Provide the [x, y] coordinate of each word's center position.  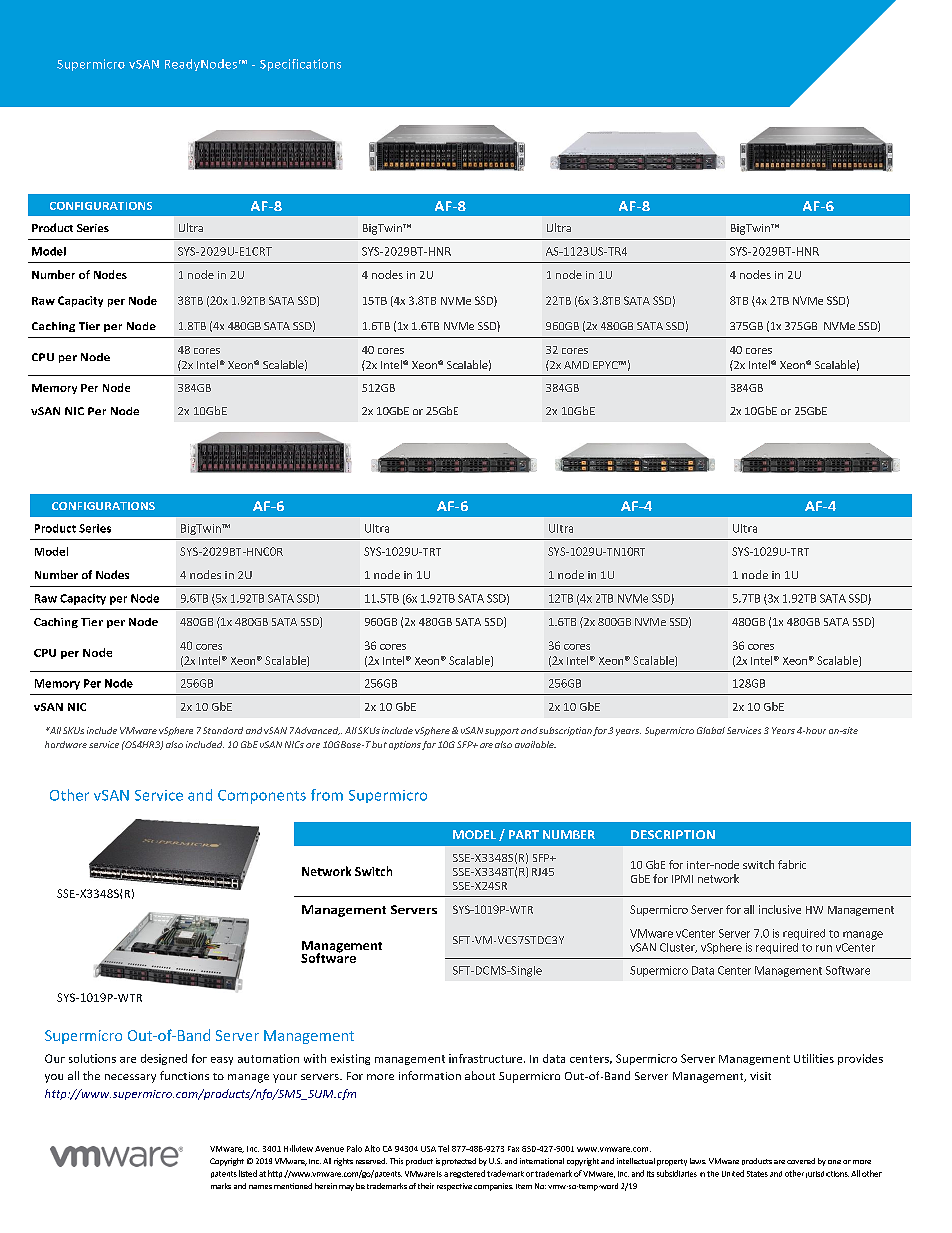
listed [248, 1173]
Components [262, 797]
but [379, 744]
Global [711, 730]
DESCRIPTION [673, 834]
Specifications [300, 65]
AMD [576, 365]
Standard [223, 730]
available [535, 744]
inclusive [780, 909]
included [205, 744]
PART [524, 834]
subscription [565, 731]
